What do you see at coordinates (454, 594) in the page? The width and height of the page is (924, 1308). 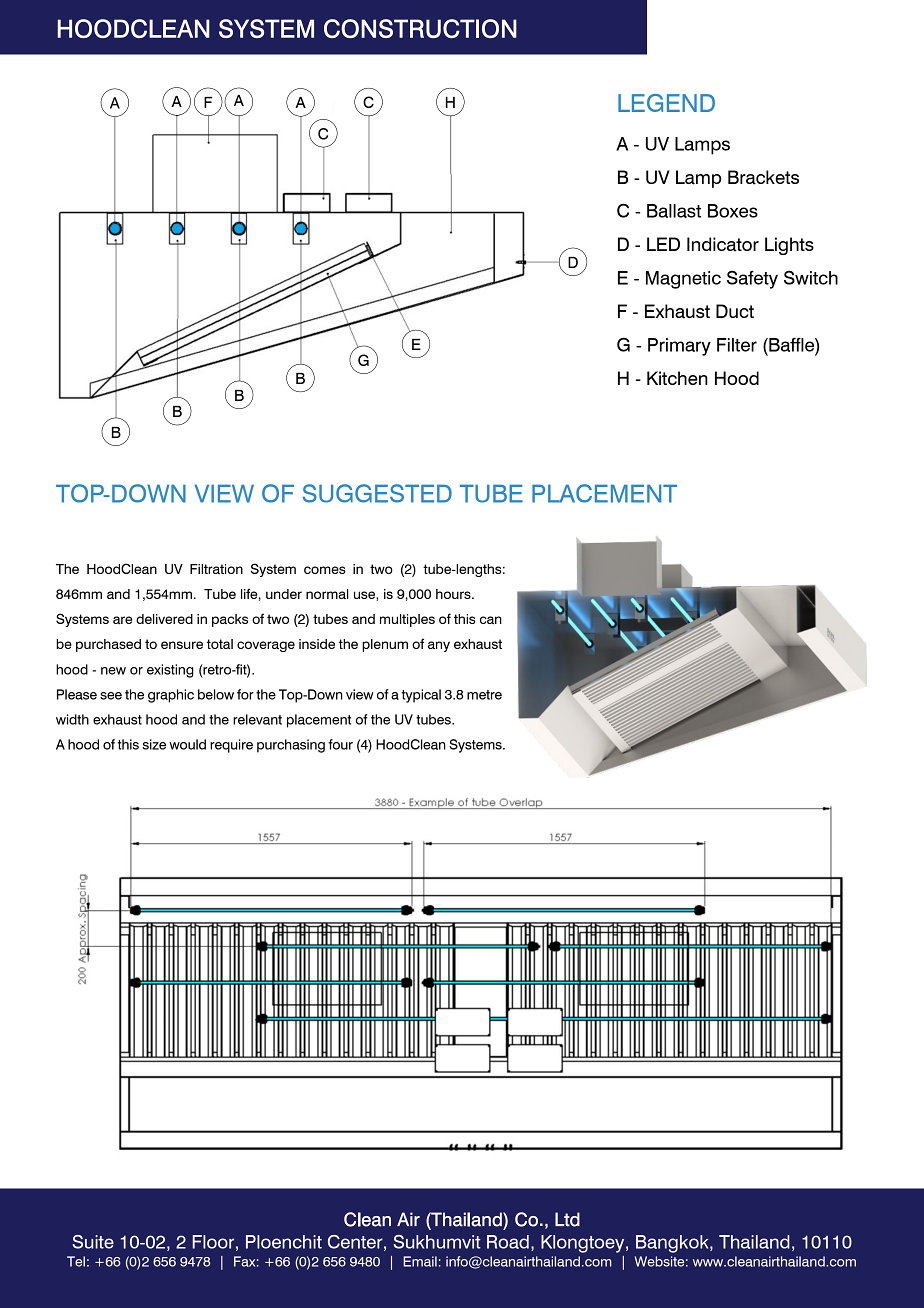 I see `hours` at bounding box center [454, 594].
